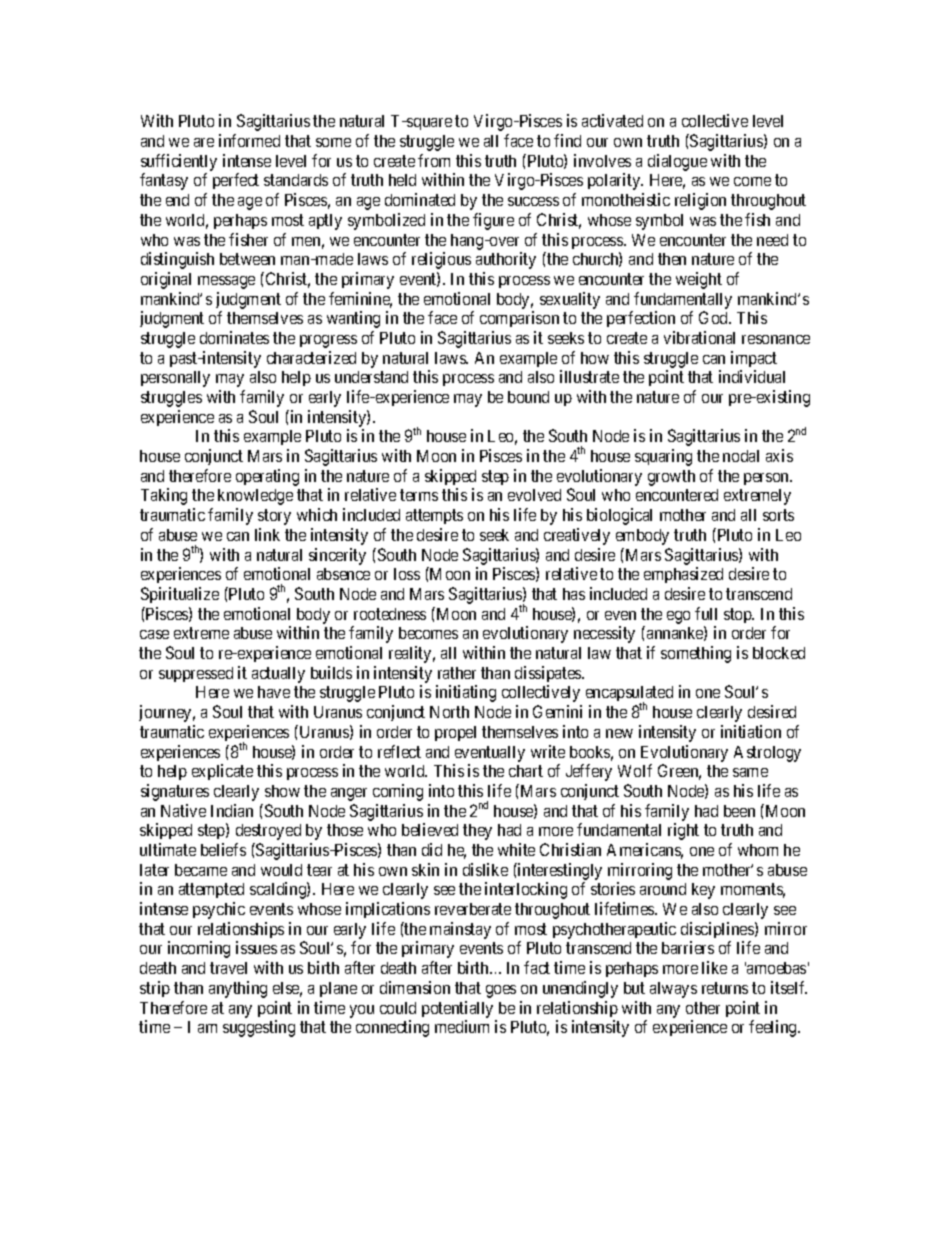  What do you see at coordinates (249, 140) in the image?
I see `informed` at bounding box center [249, 140].
